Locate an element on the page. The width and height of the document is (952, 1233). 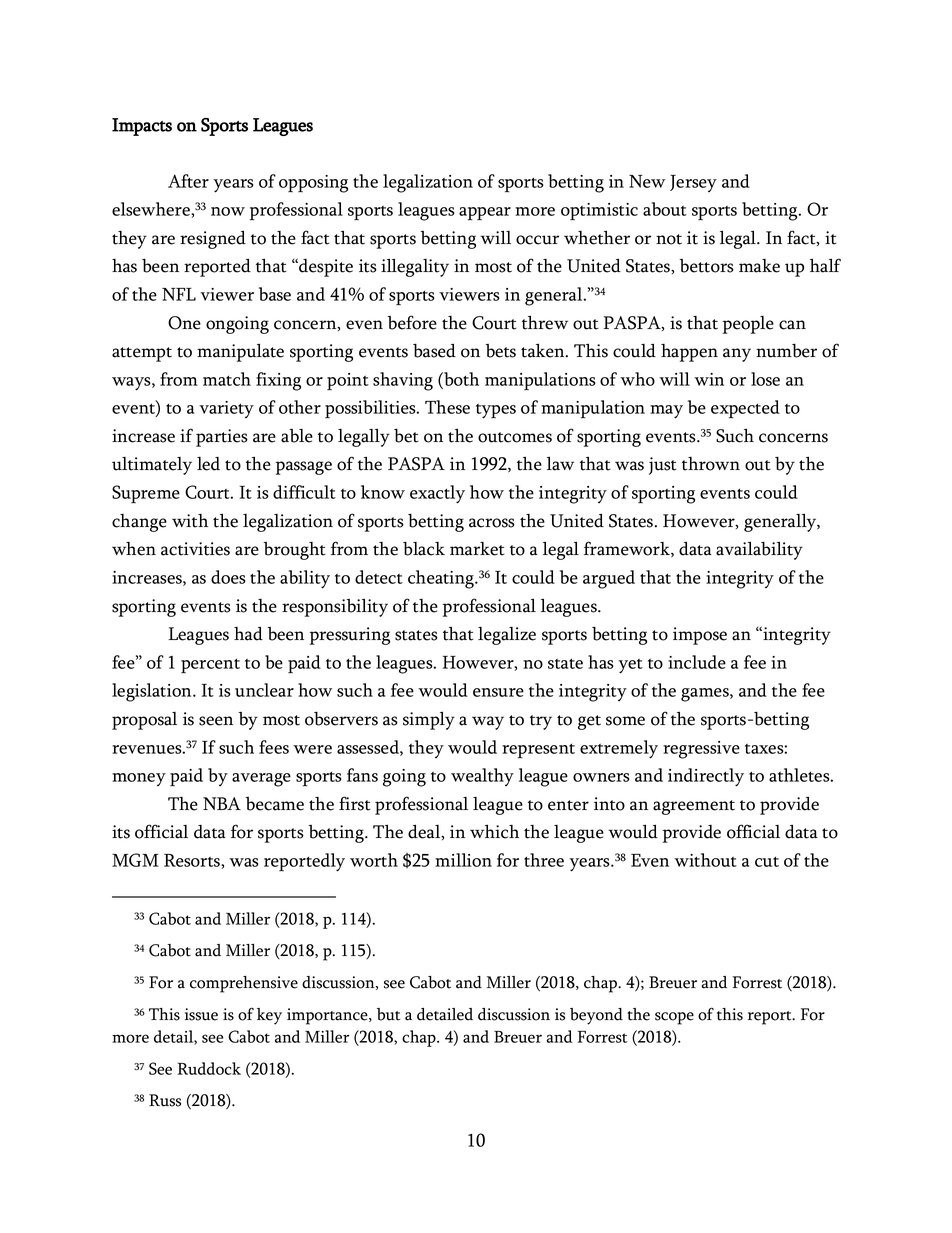
impose is located at coordinates (700, 636).
